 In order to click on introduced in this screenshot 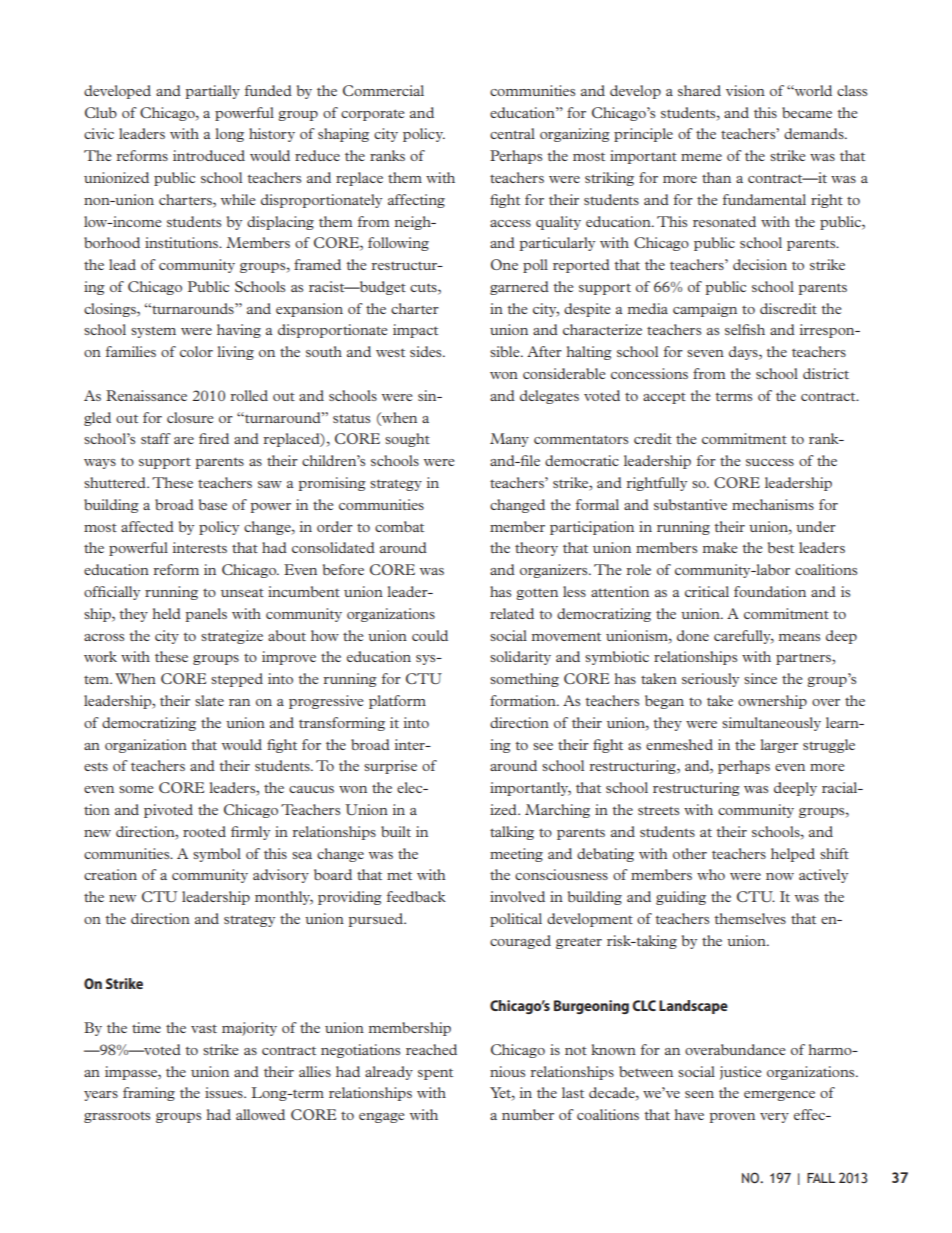, I will do `click(209, 155)`.
